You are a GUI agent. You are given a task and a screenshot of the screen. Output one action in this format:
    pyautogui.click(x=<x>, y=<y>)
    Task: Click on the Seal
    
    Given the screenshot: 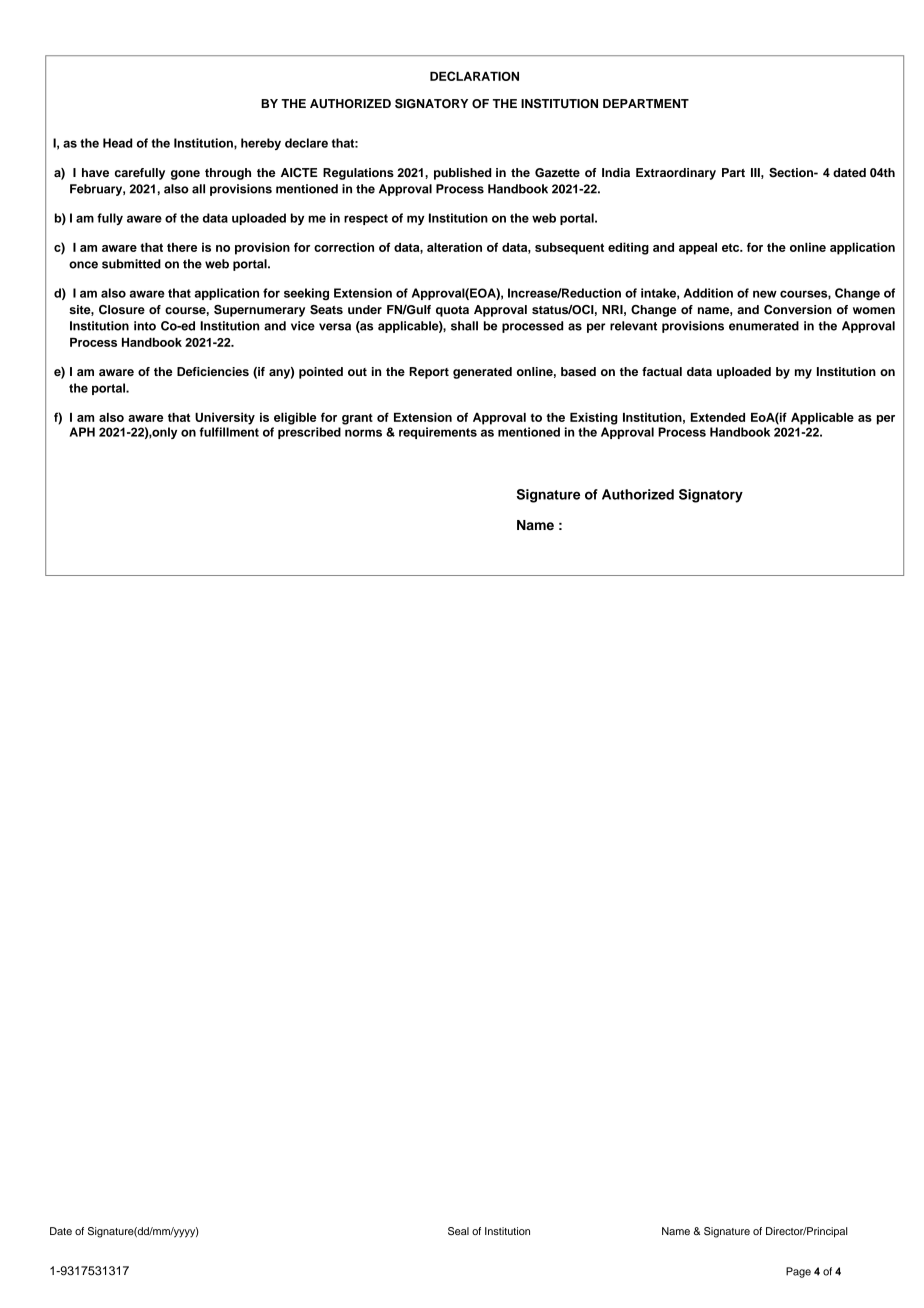 What is the action you would take?
    pyautogui.click(x=458, y=1231)
